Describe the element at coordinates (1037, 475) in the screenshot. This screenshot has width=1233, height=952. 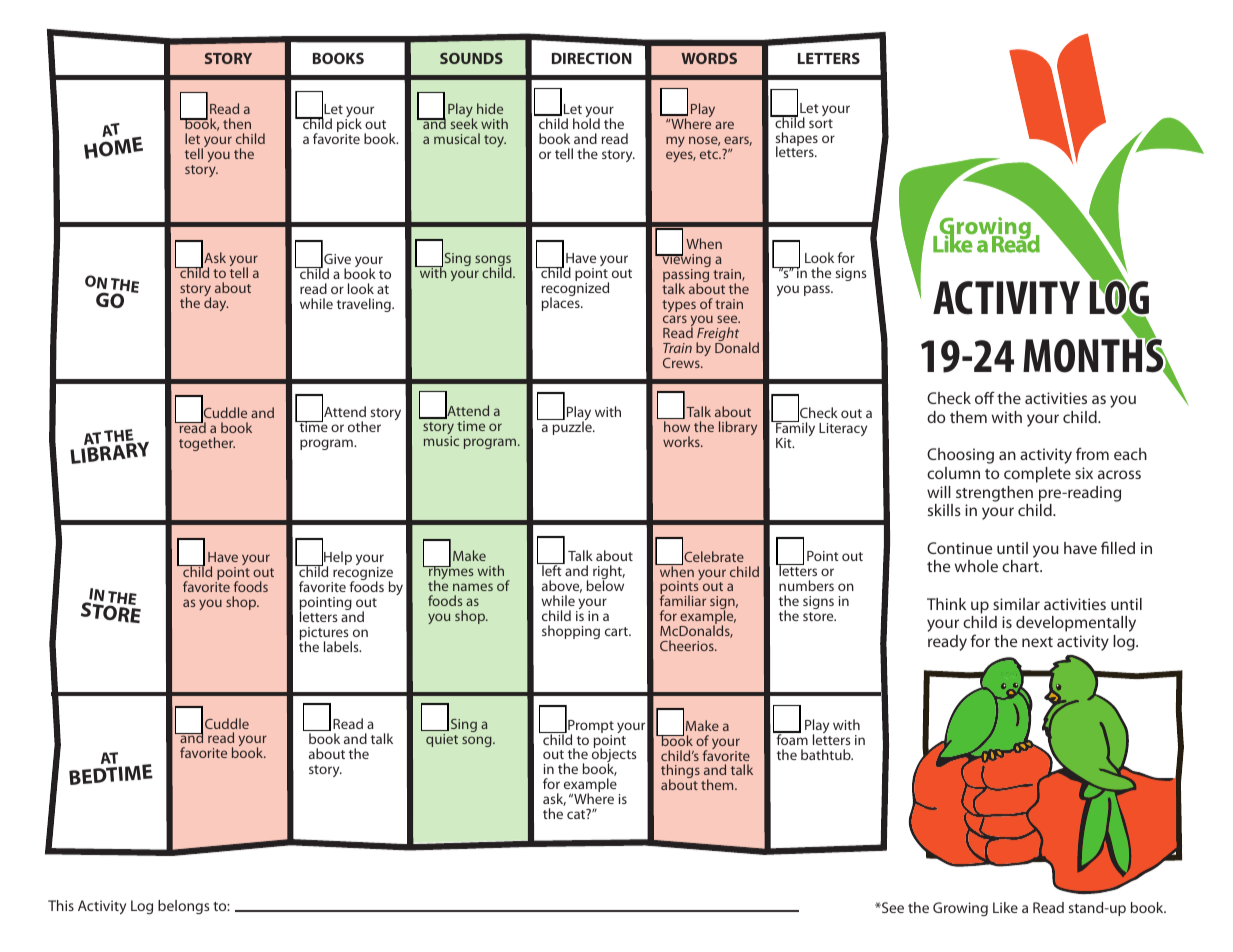
I see `complete` at that location.
